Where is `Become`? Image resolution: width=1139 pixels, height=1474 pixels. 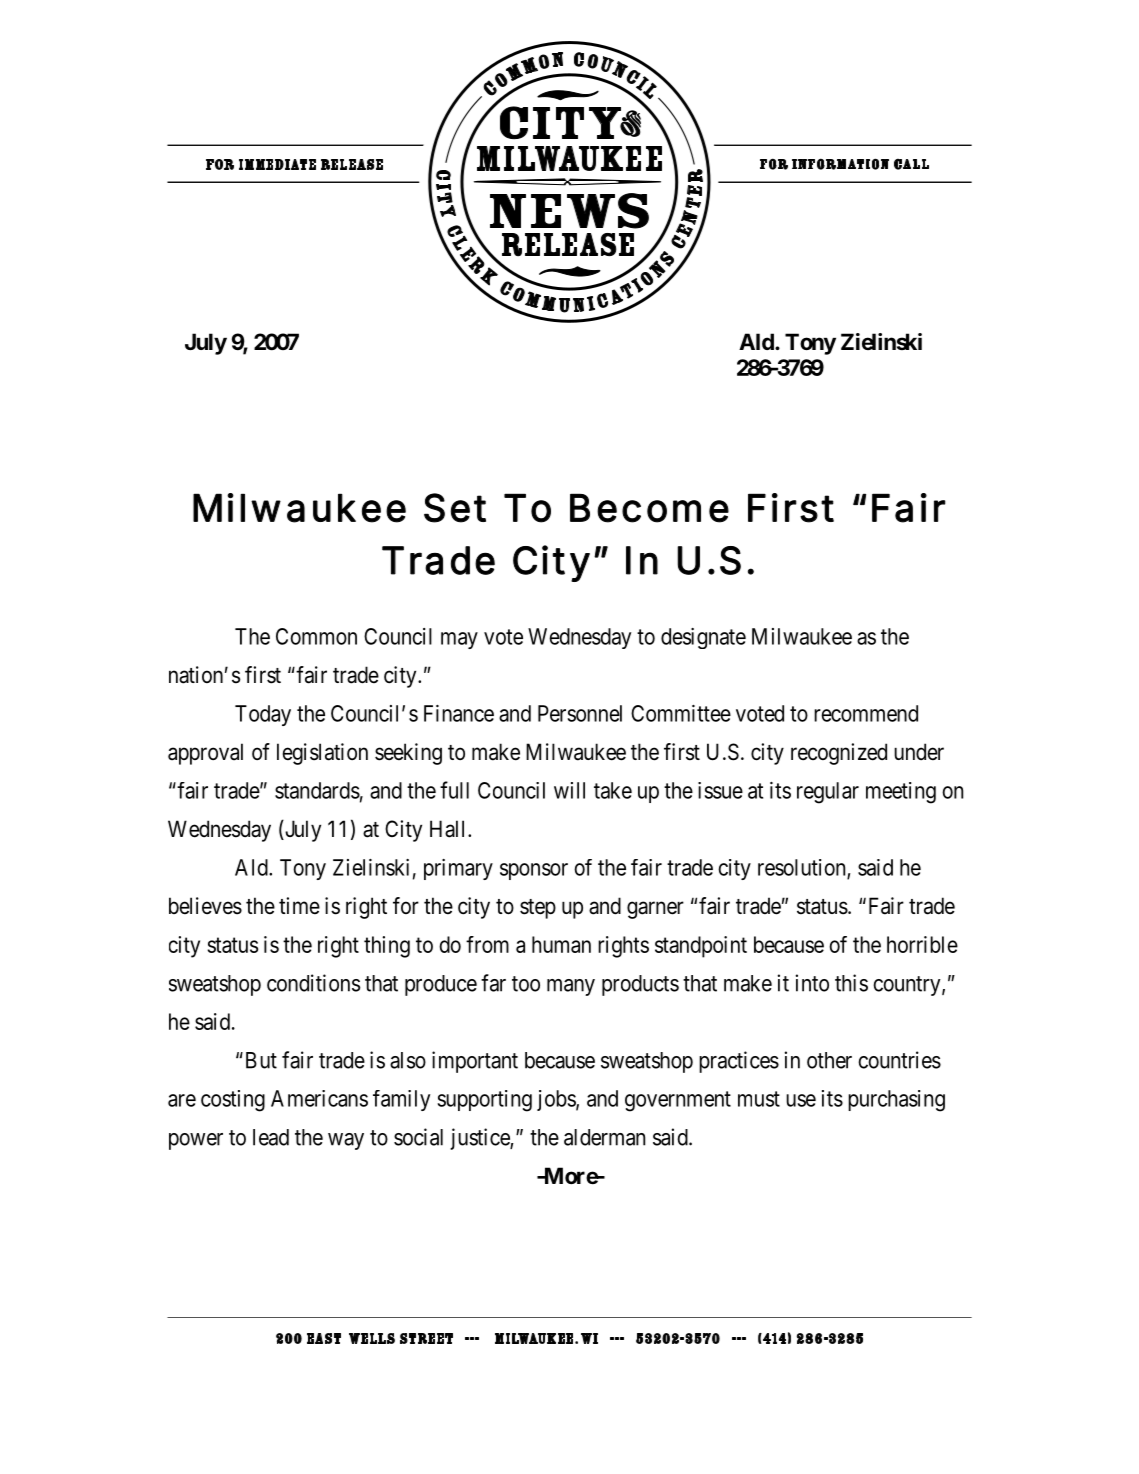 Become is located at coordinates (649, 508).
